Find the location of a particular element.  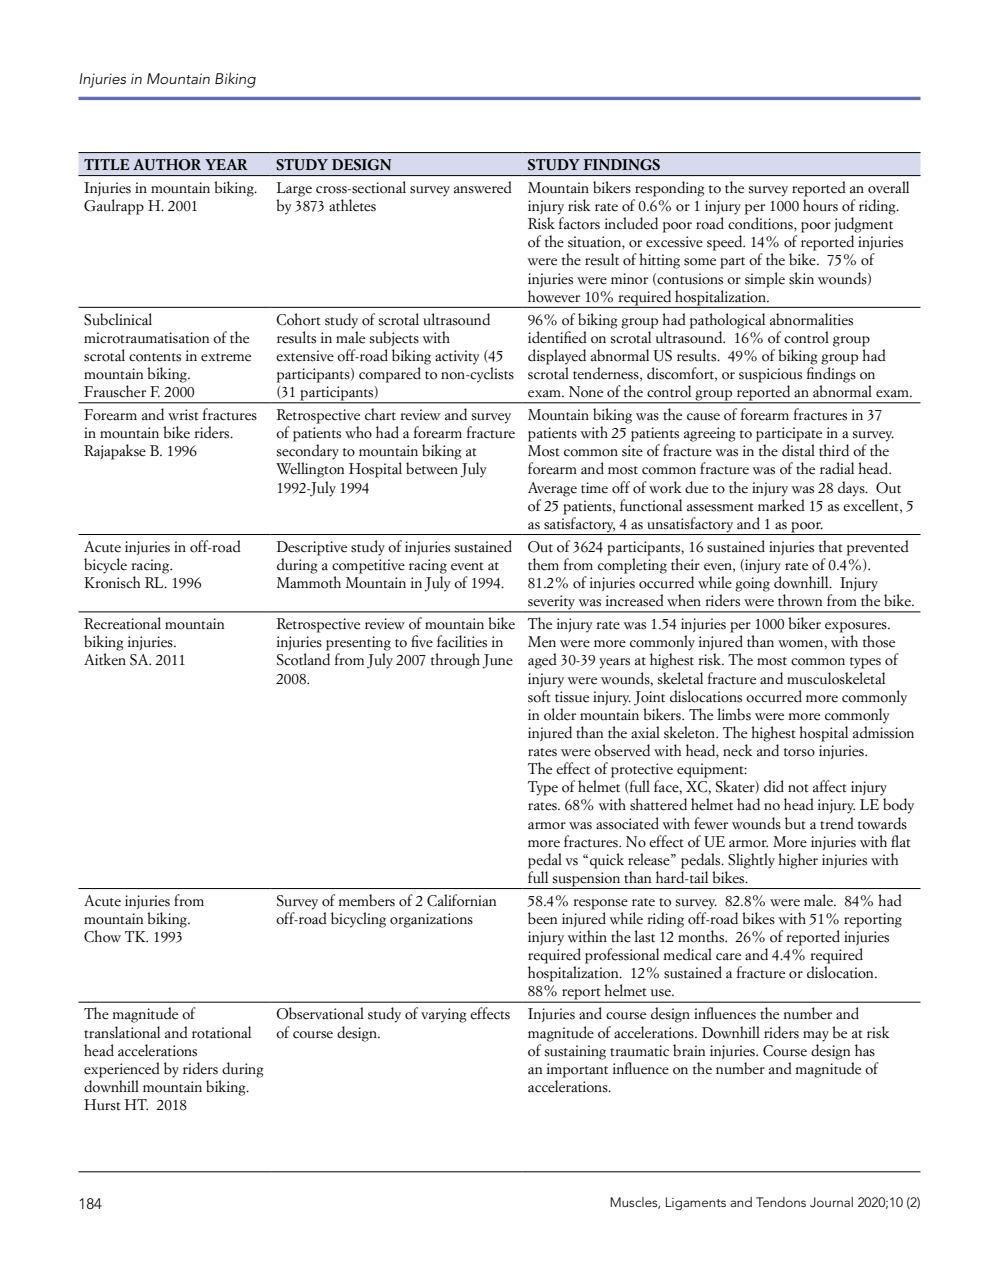

marked is located at coordinates (781, 505).
